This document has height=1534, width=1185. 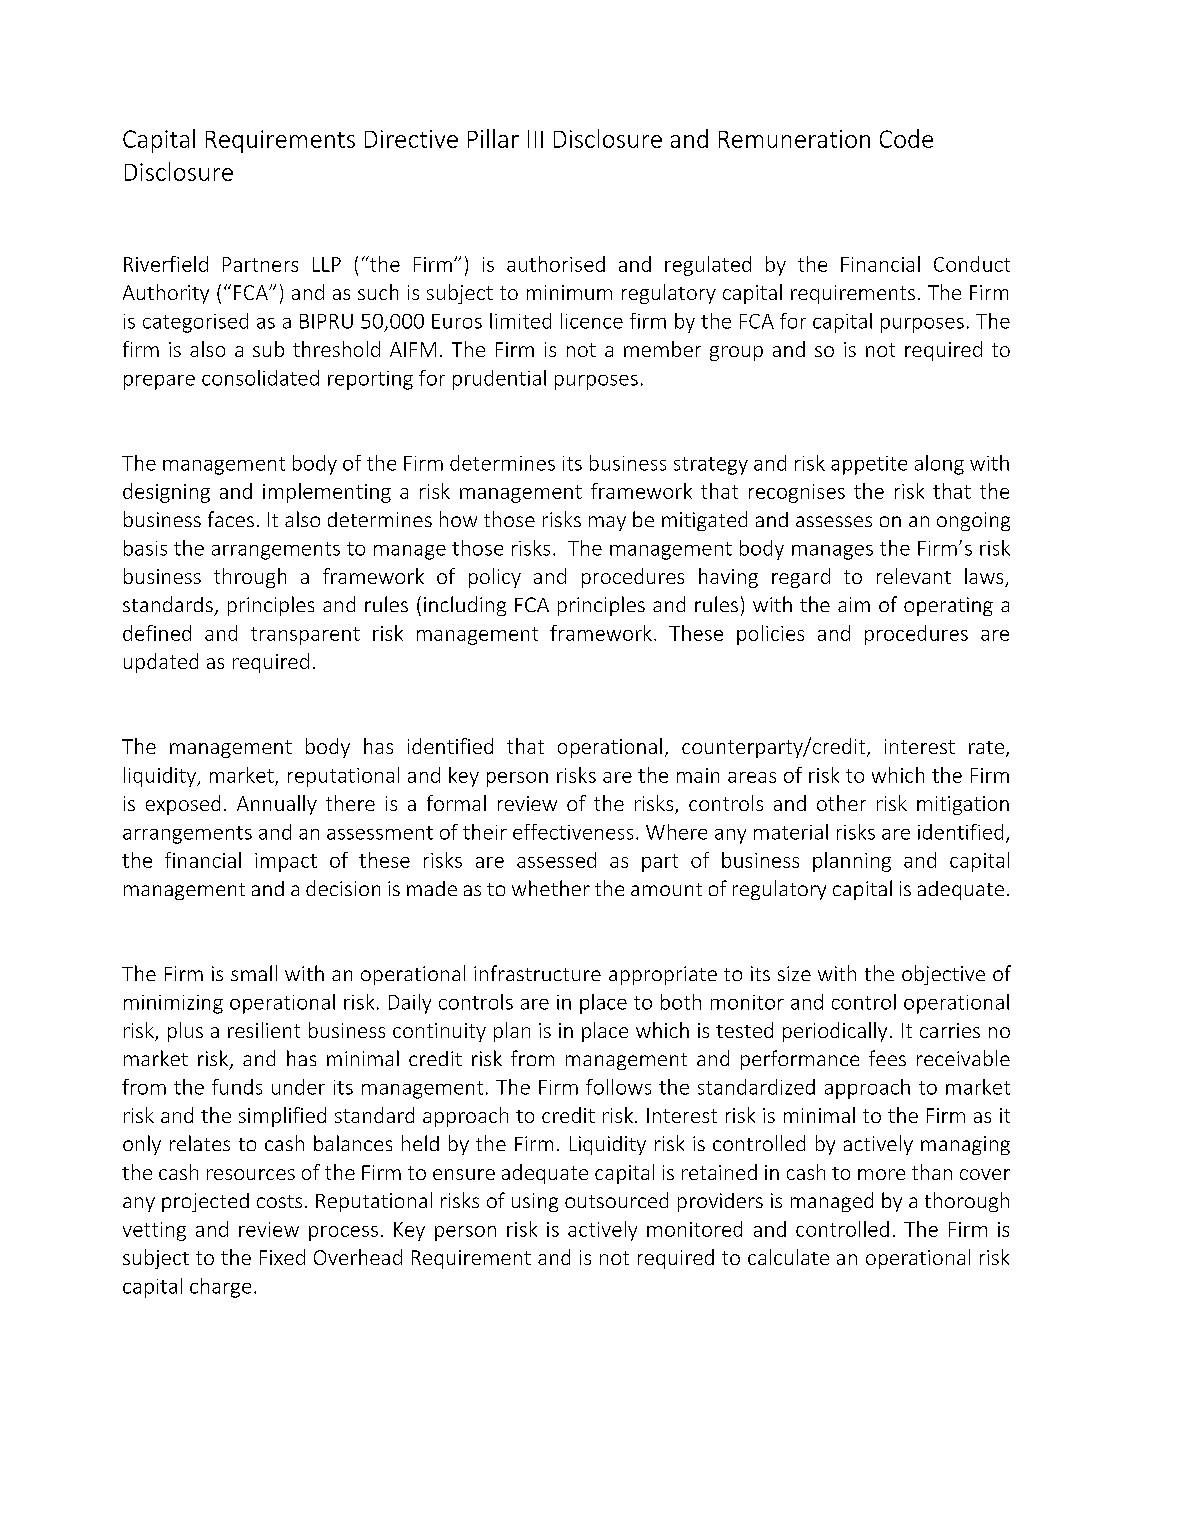 I want to click on calculate, so click(x=788, y=1257).
